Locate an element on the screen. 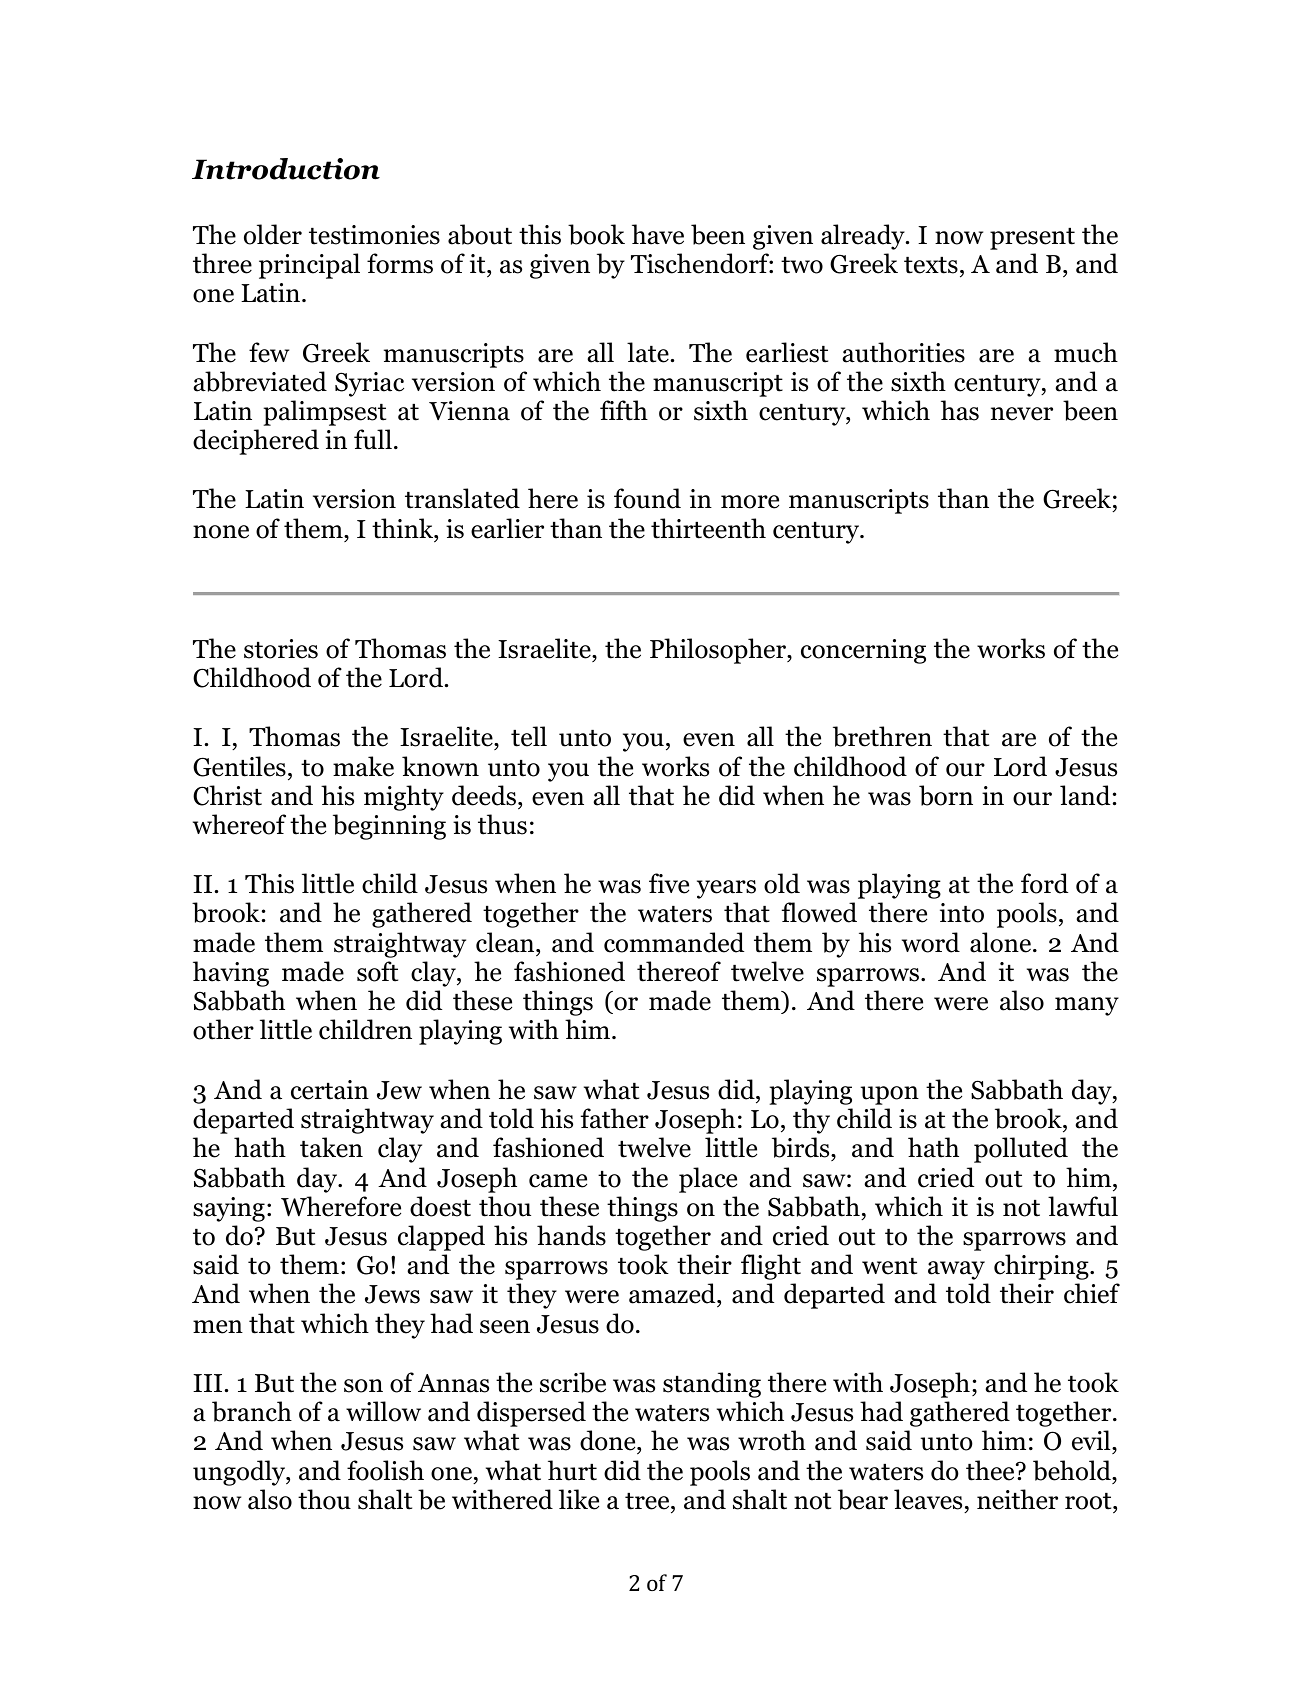 The height and width of the screenshot is (1698, 1312). present is located at coordinates (1032, 239).
